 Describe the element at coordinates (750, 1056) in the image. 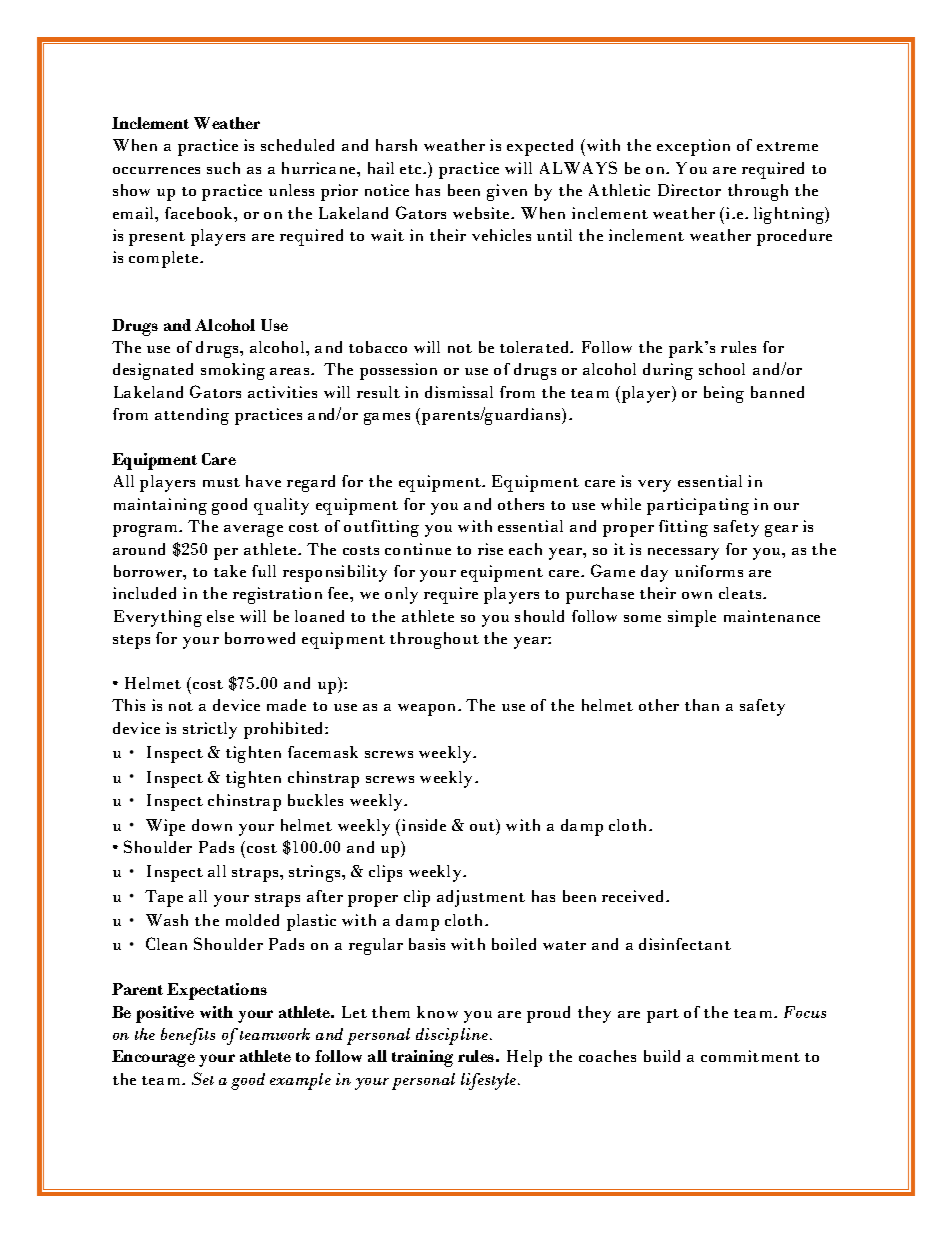

I see `commitment` at that location.
